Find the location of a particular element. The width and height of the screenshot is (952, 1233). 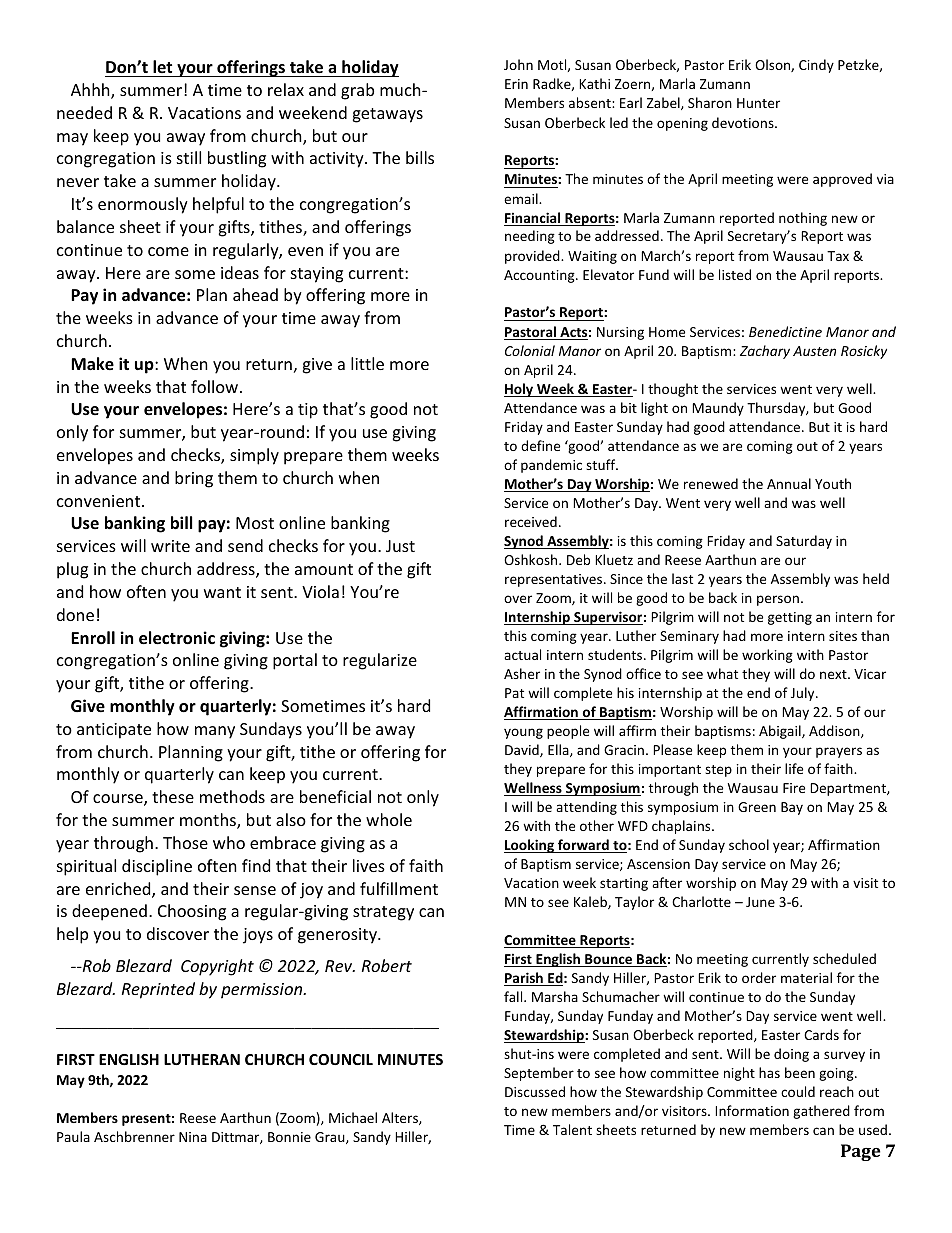

school is located at coordinates (749, 844).
